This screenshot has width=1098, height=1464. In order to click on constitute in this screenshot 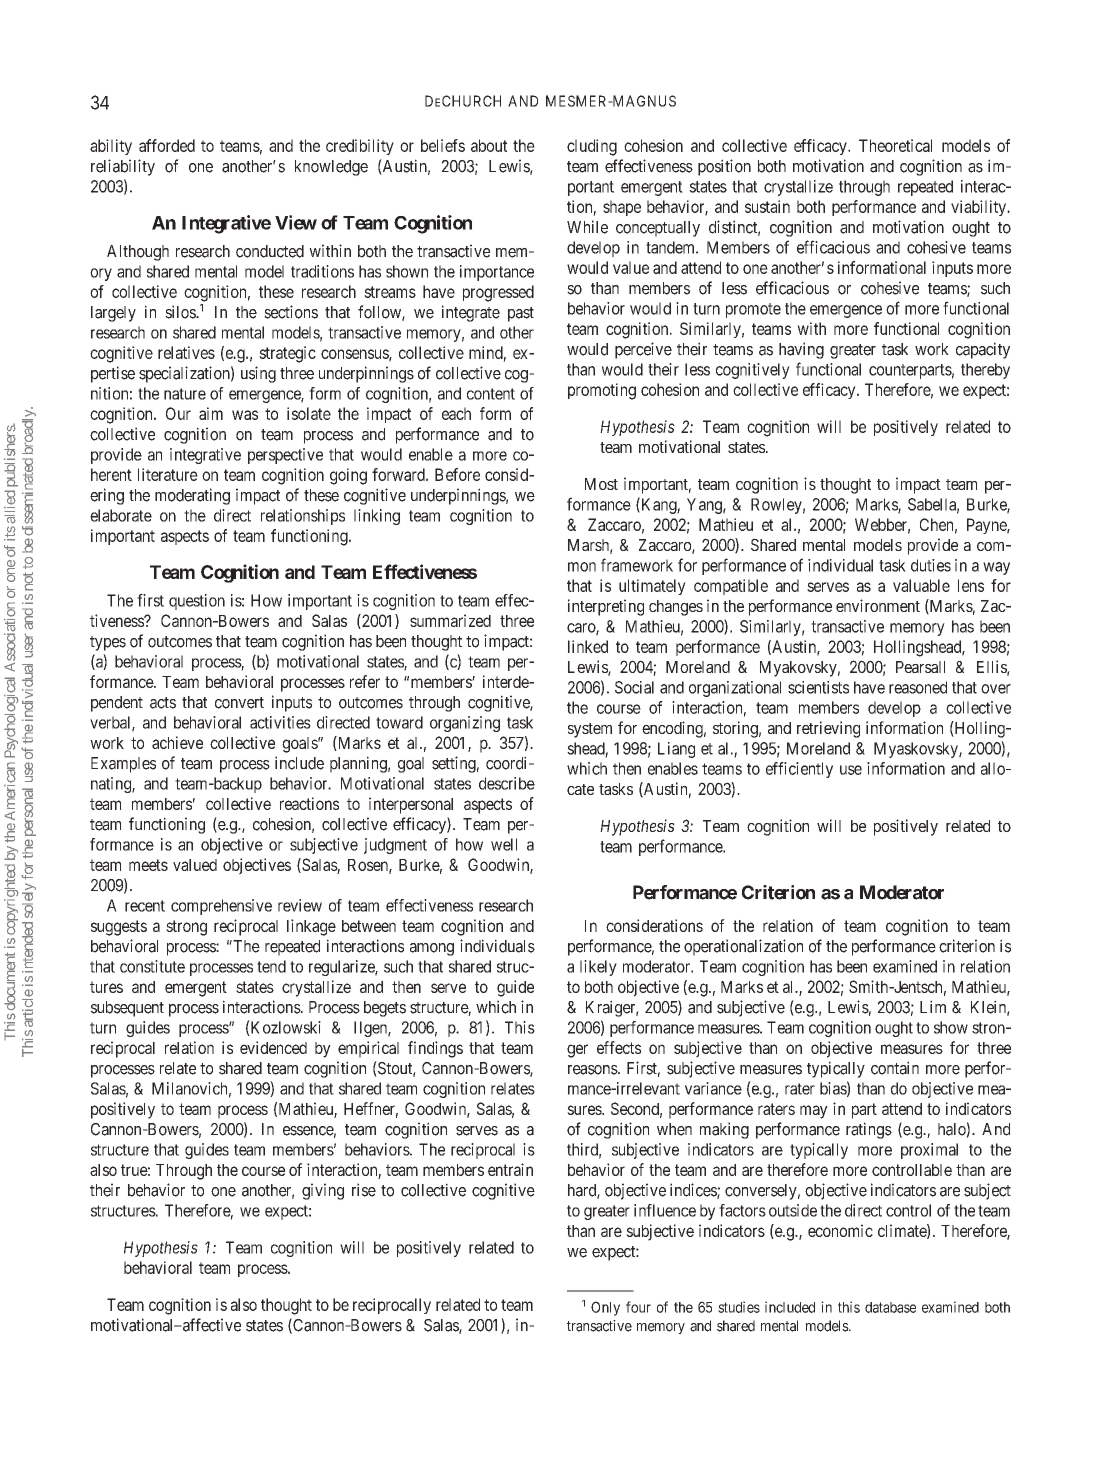, I will do `click(152, 966)`.
